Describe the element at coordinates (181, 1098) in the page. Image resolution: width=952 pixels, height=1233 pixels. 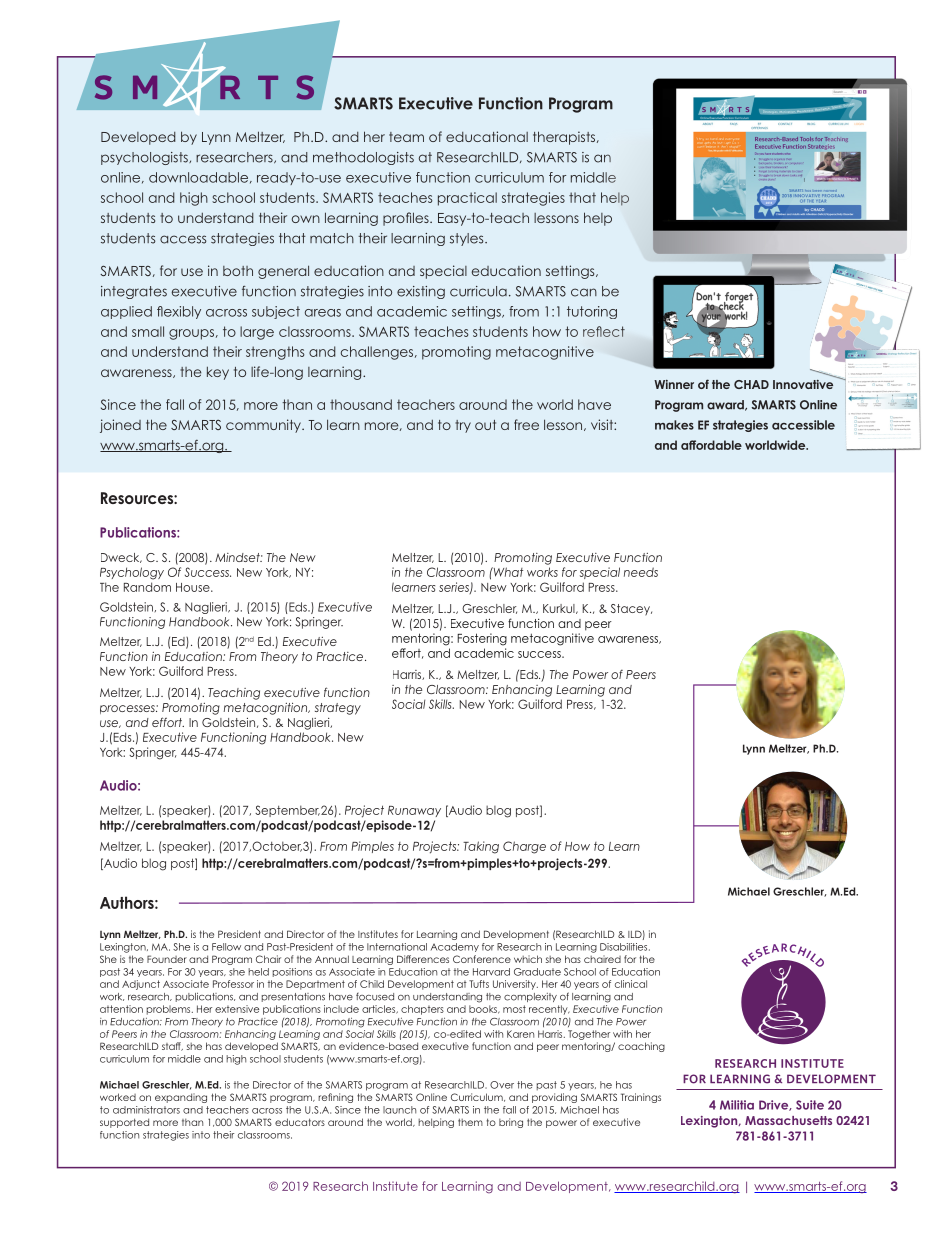
I see `expanding` at that location.
